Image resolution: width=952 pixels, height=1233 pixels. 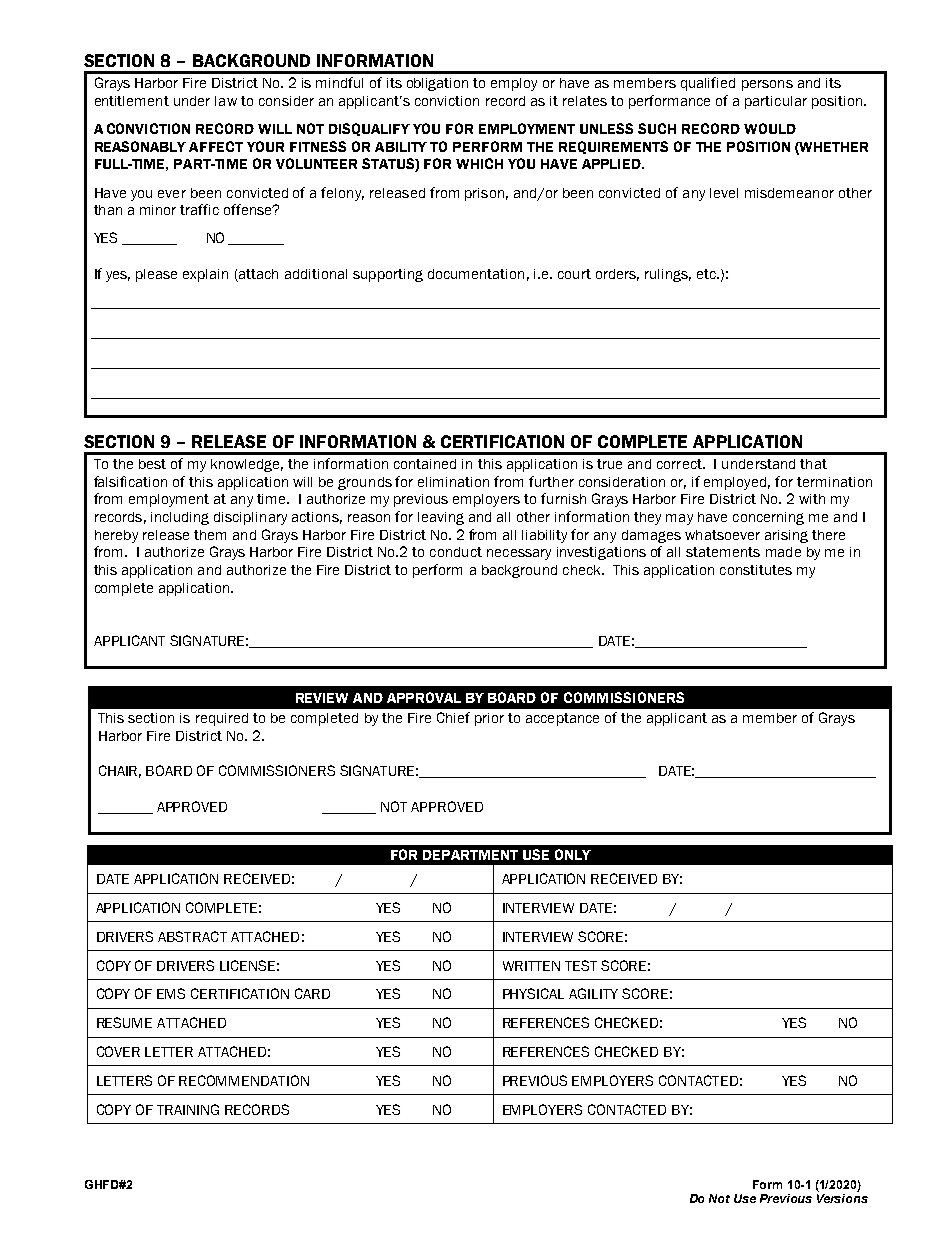 What do you see at coordinates (531, 966) in the document?
I see `WRITTEN` at bounding box center [531, 966].
